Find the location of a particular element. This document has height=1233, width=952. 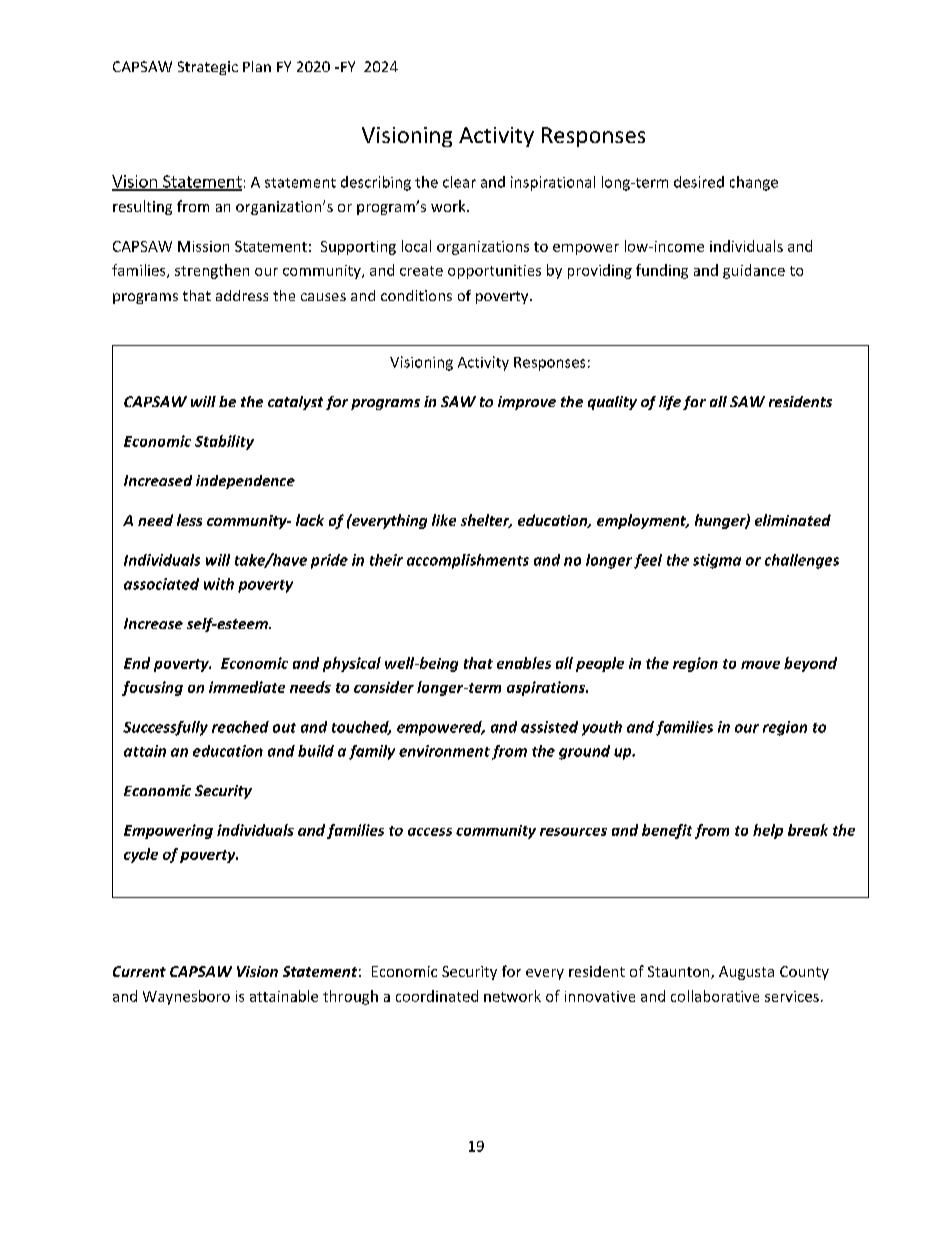

clear is located at coordinates (459, 182).
